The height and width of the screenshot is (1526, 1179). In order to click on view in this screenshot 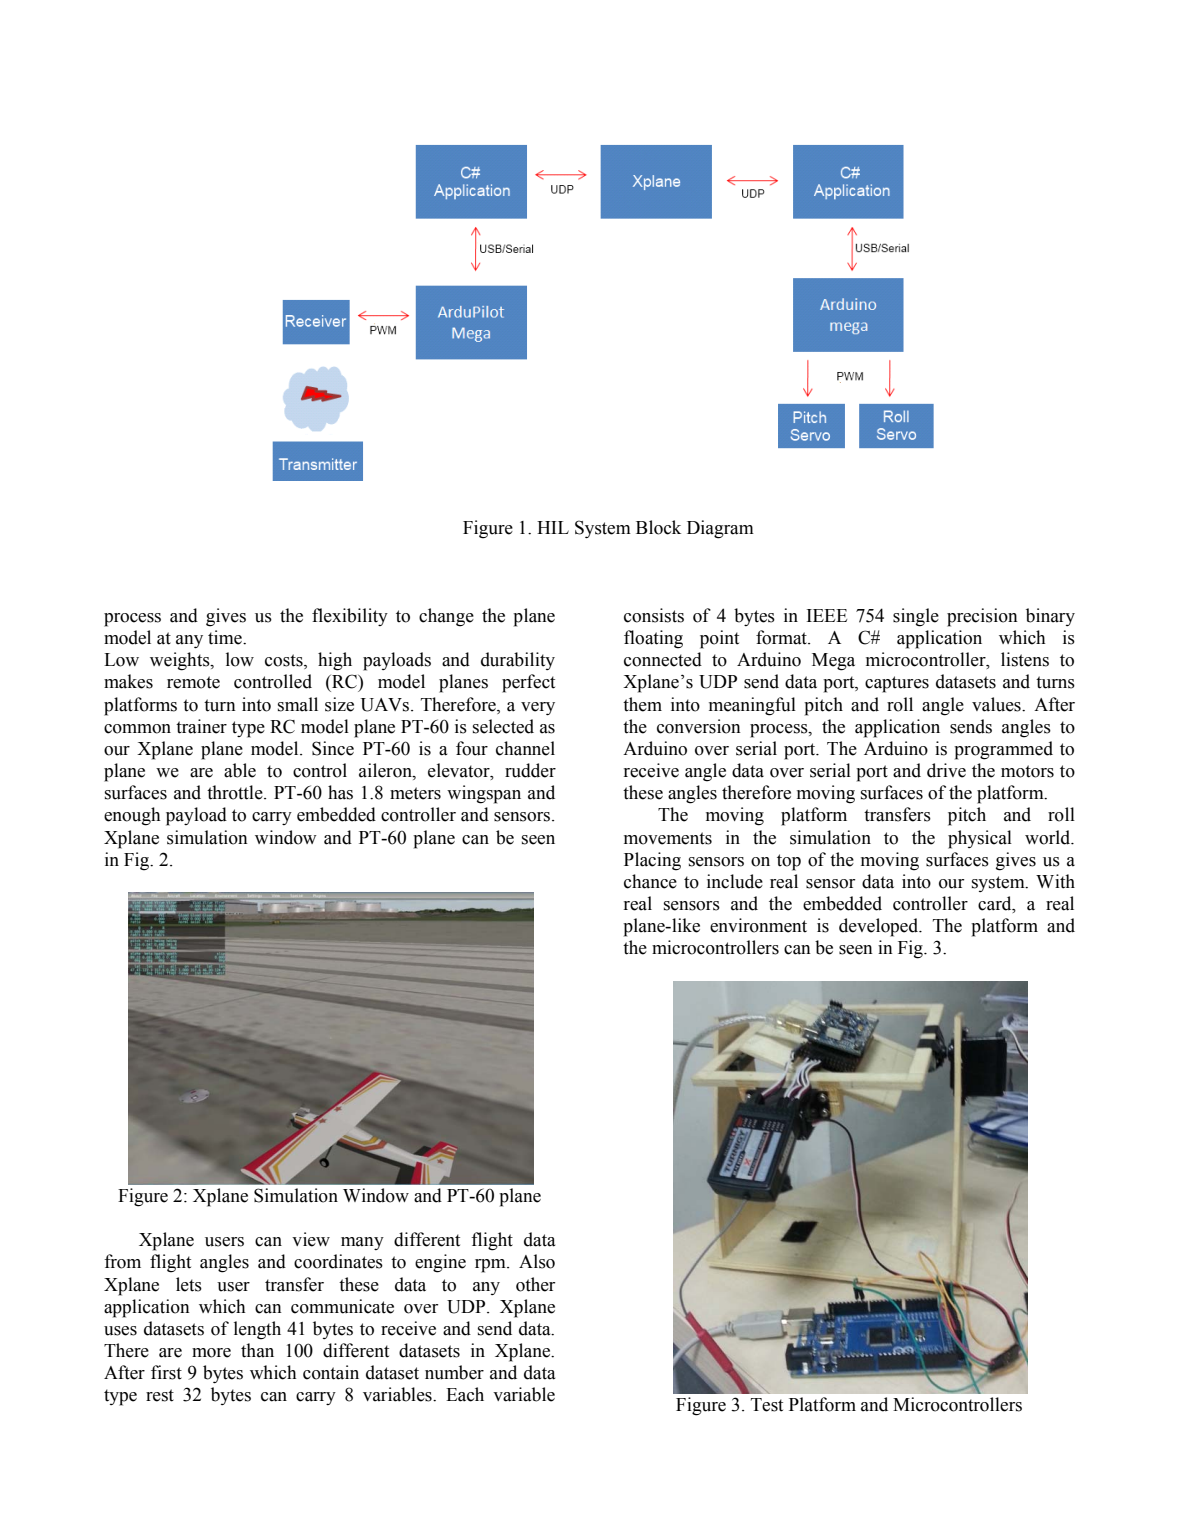, I will do `click(311, 1239)`.
